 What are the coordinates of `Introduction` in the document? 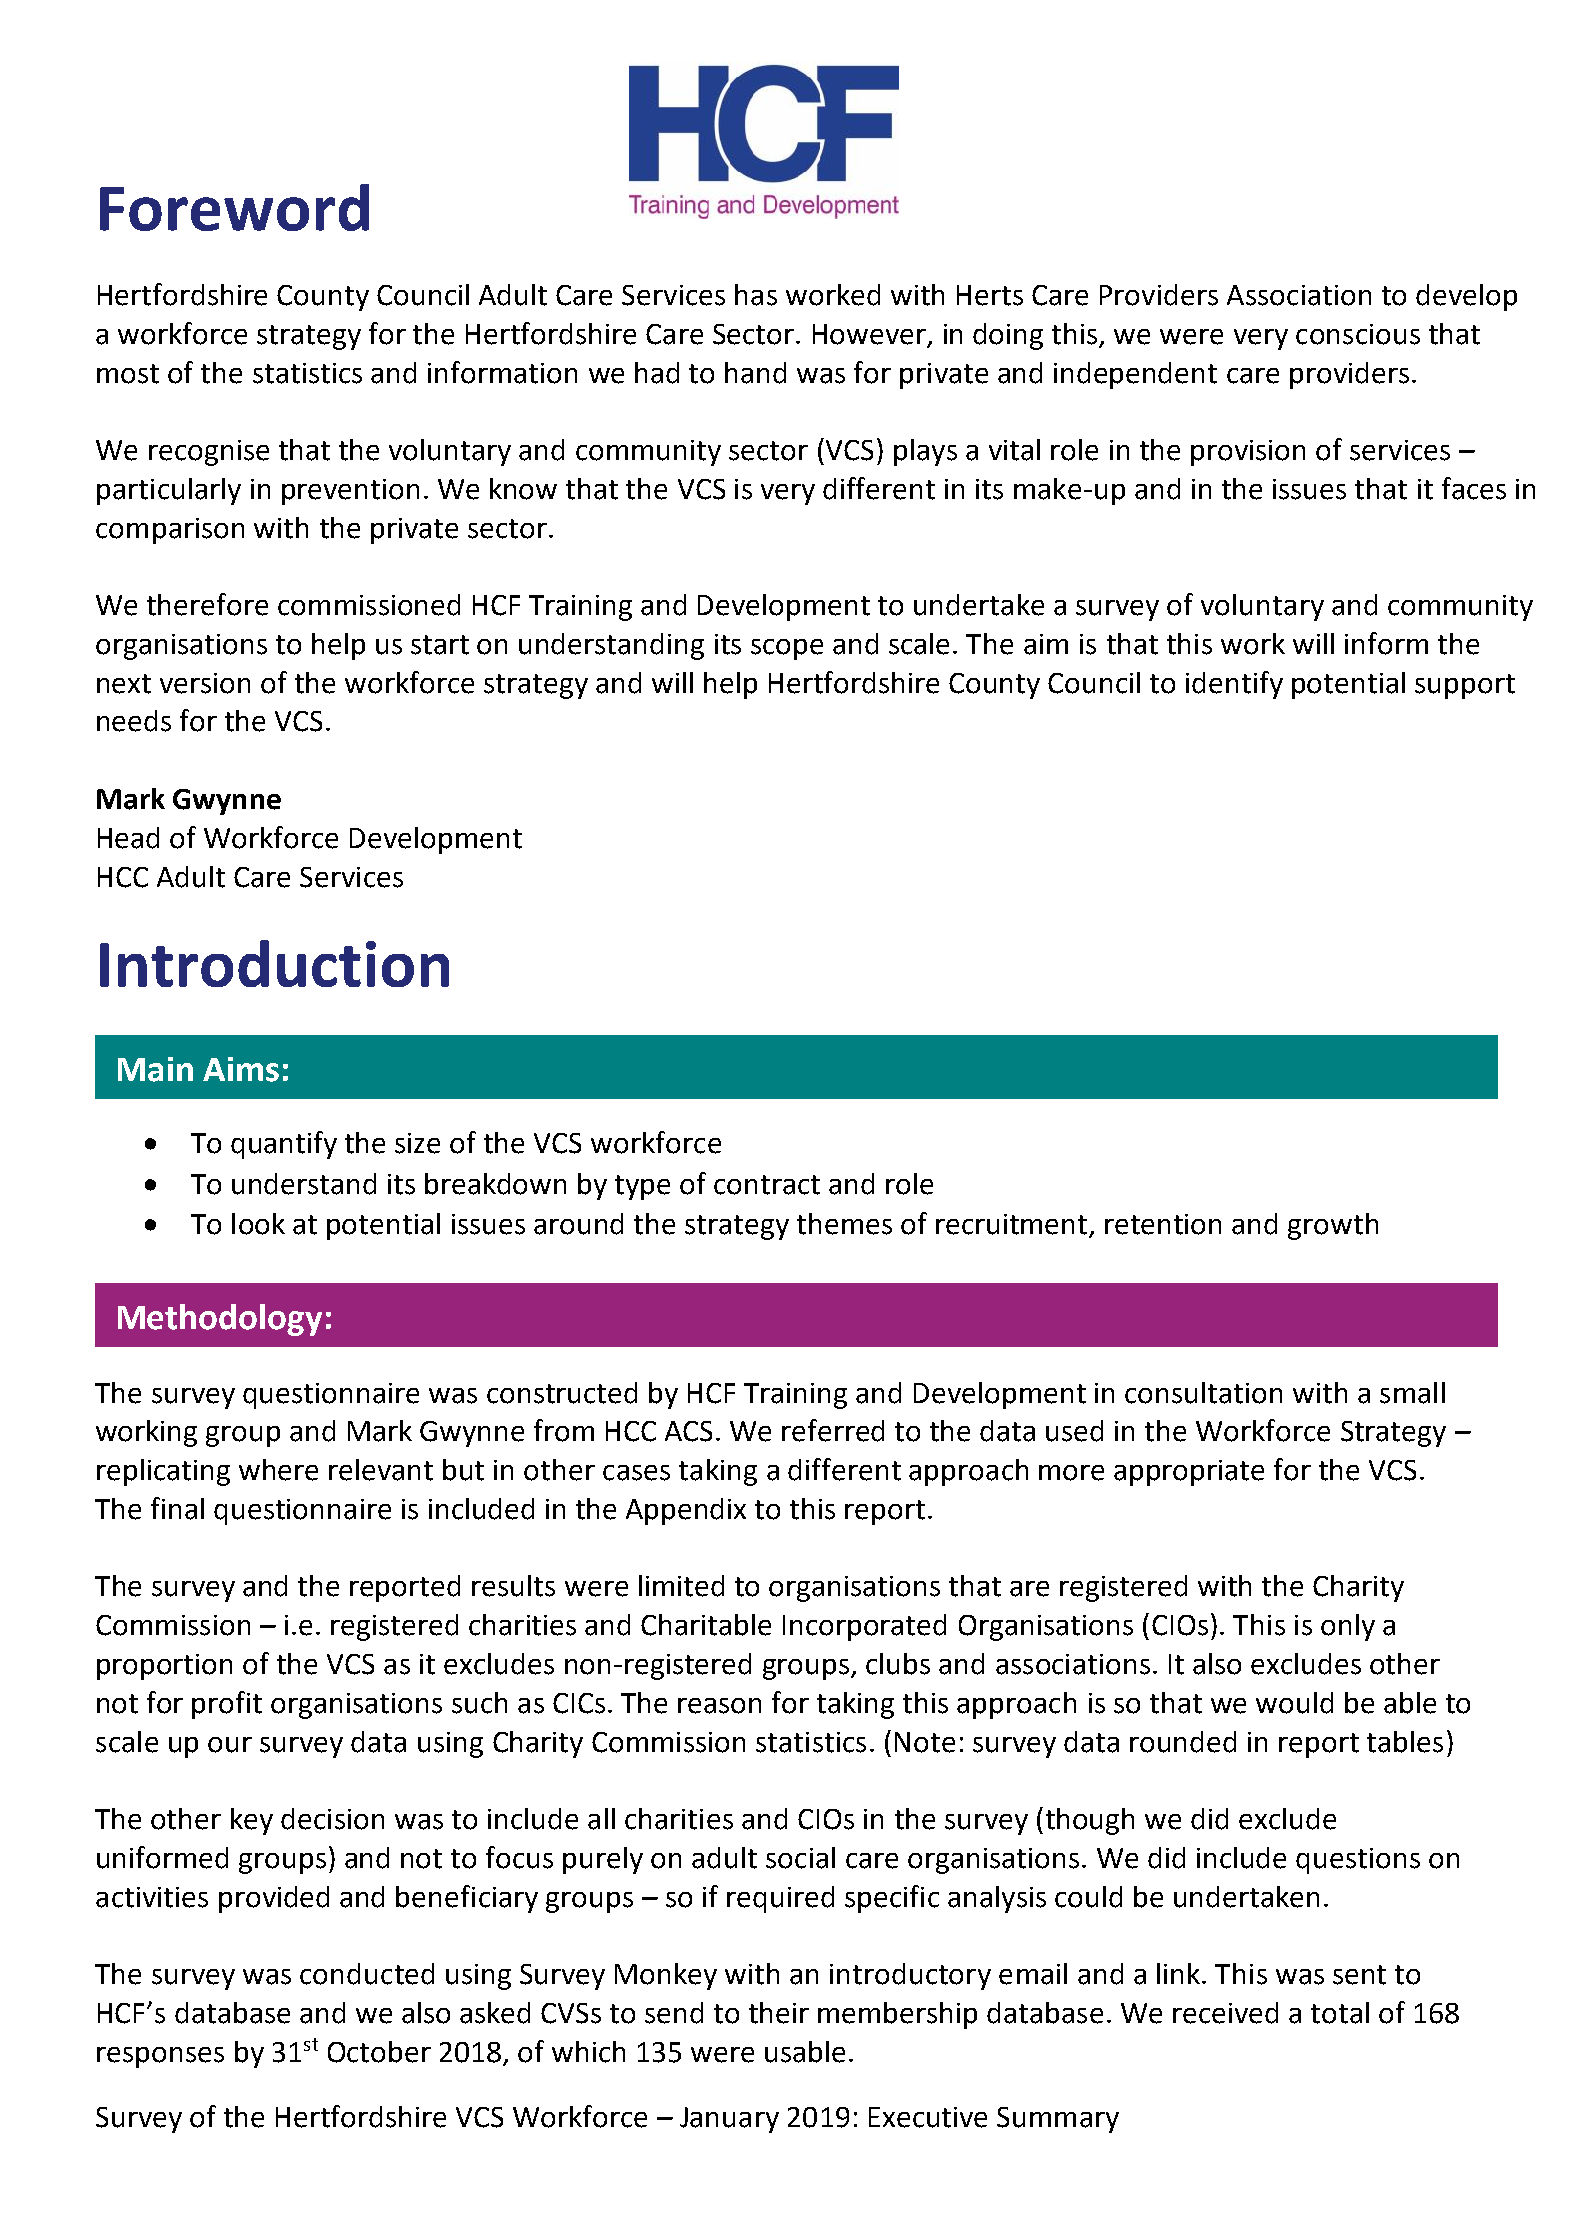 It's located at (274, 963).
